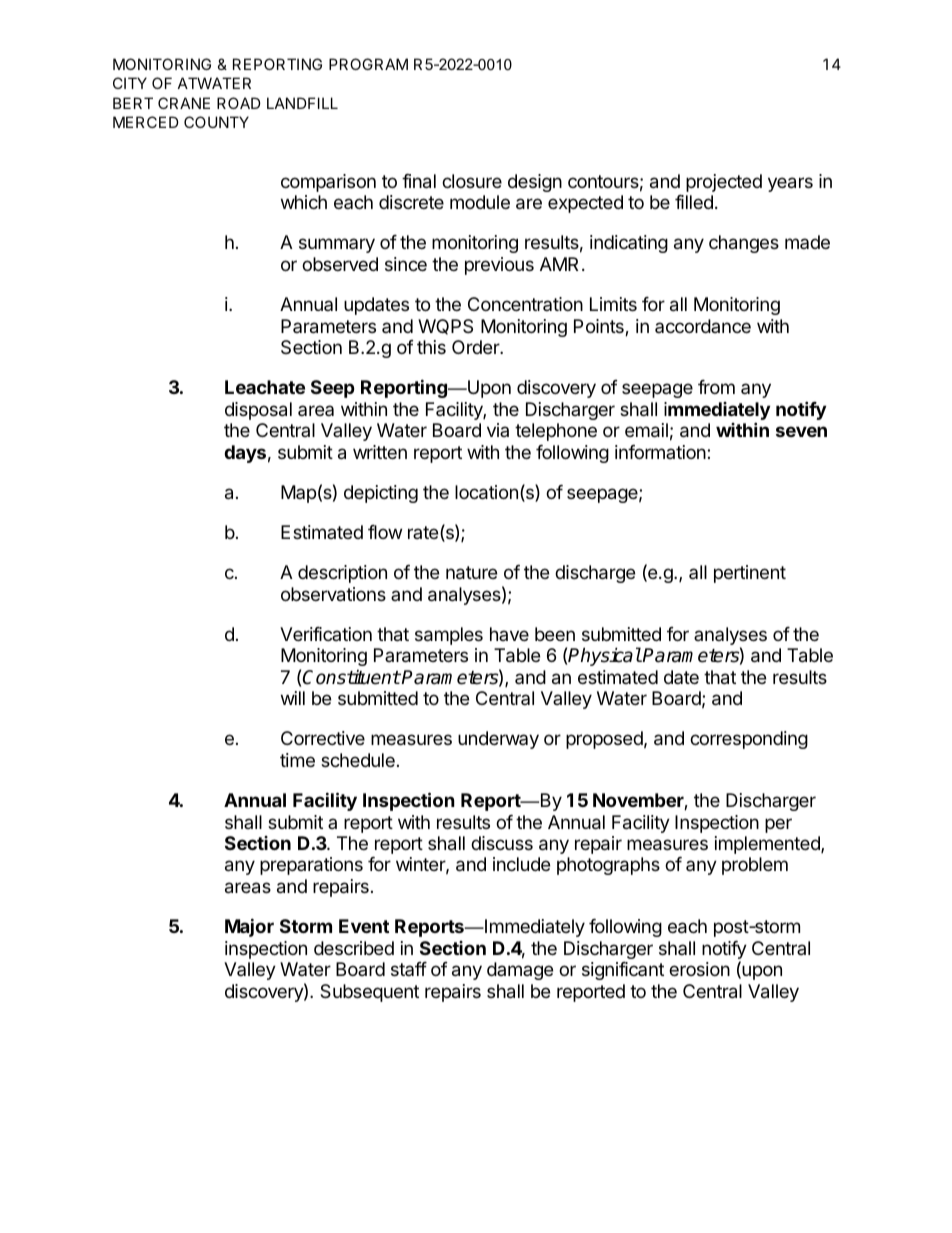  What do you see at coordinates (249, 927) in the image?
I see `Major` at bounding box center [249, 927].
